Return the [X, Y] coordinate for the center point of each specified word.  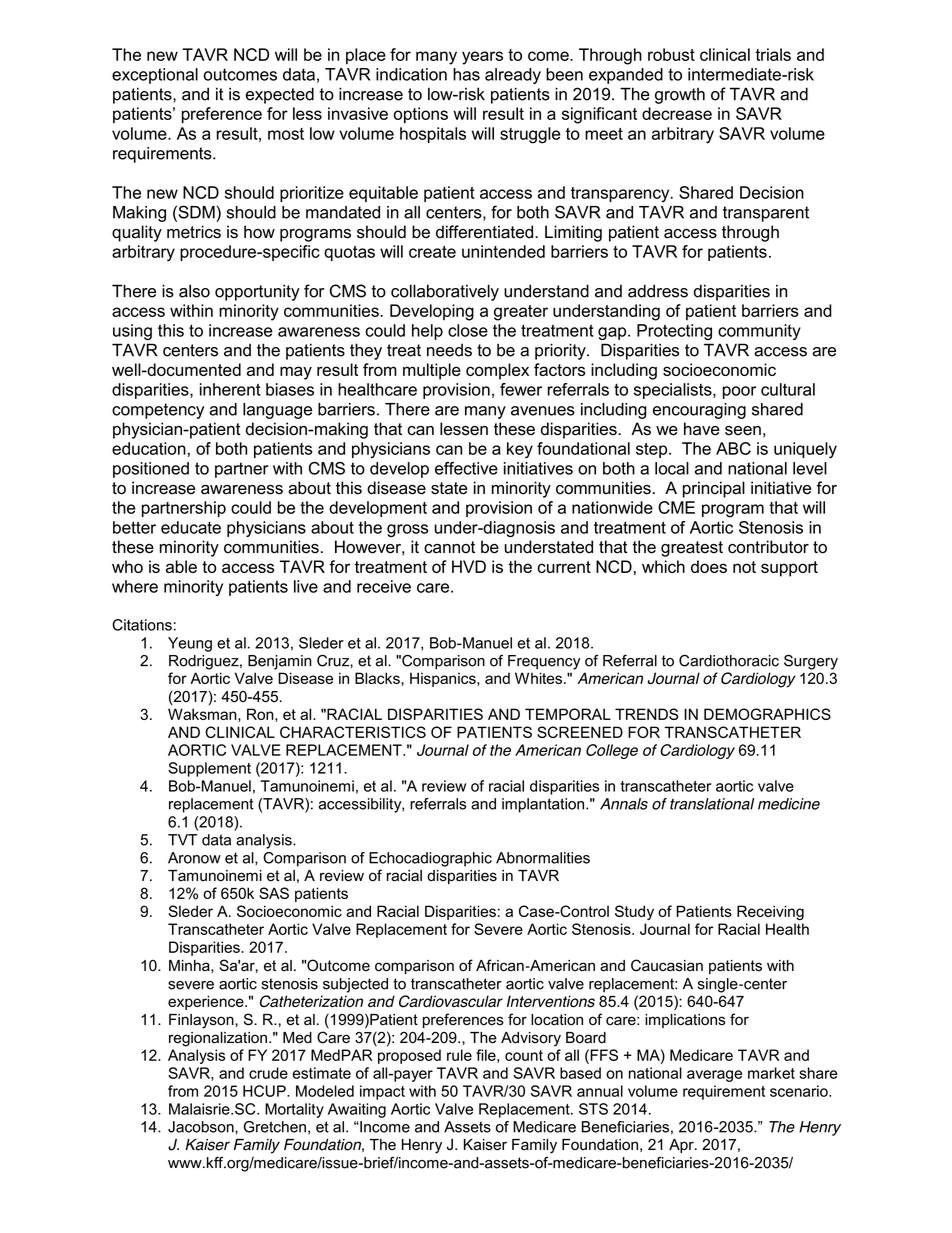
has [466, 74]
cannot [449, 547]
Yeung [190, 644]
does [709, 566]
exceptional [155, 76]
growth [680, 96]
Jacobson [202, 1127]
